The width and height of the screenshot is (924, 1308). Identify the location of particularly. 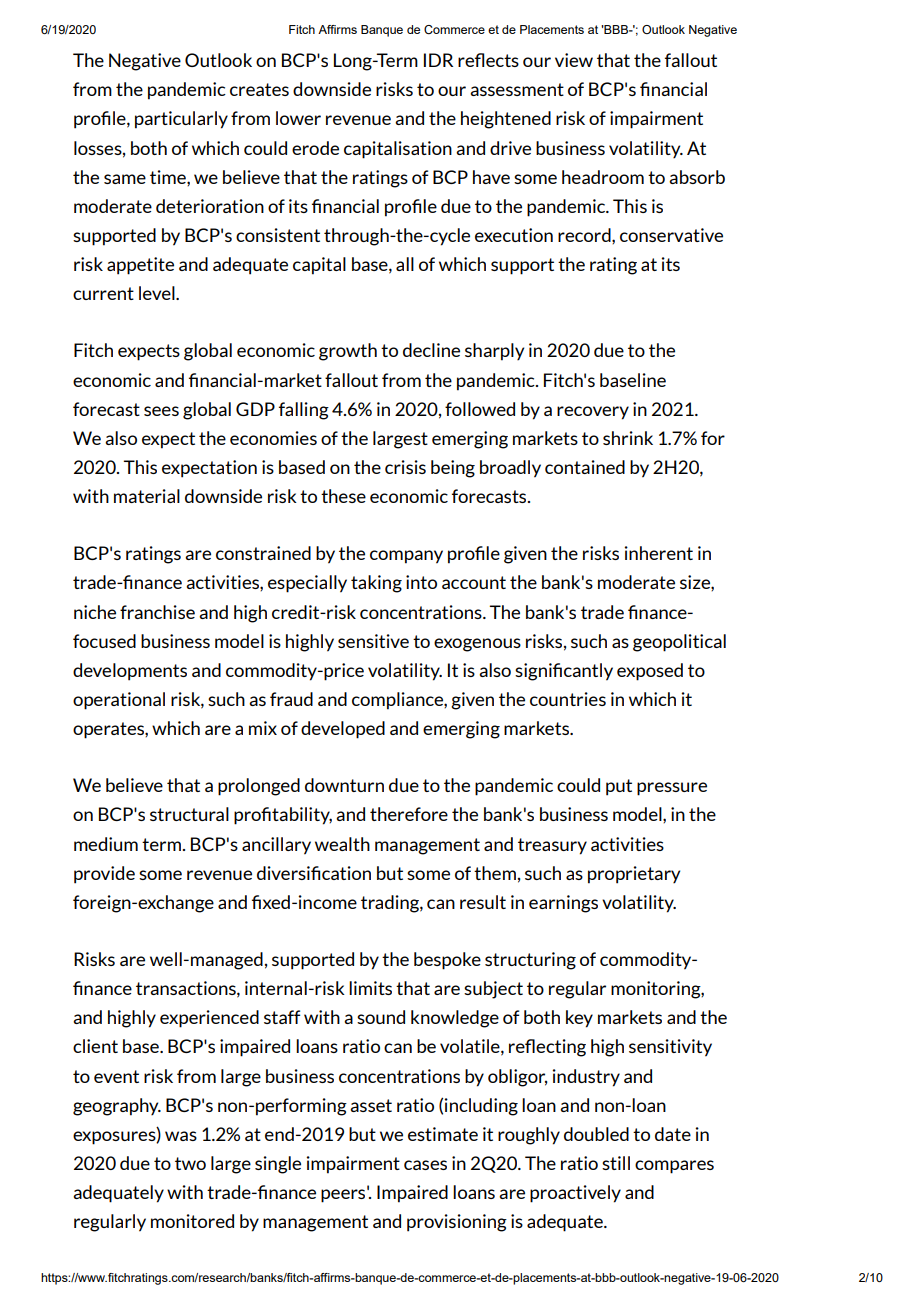
(181, 120).
